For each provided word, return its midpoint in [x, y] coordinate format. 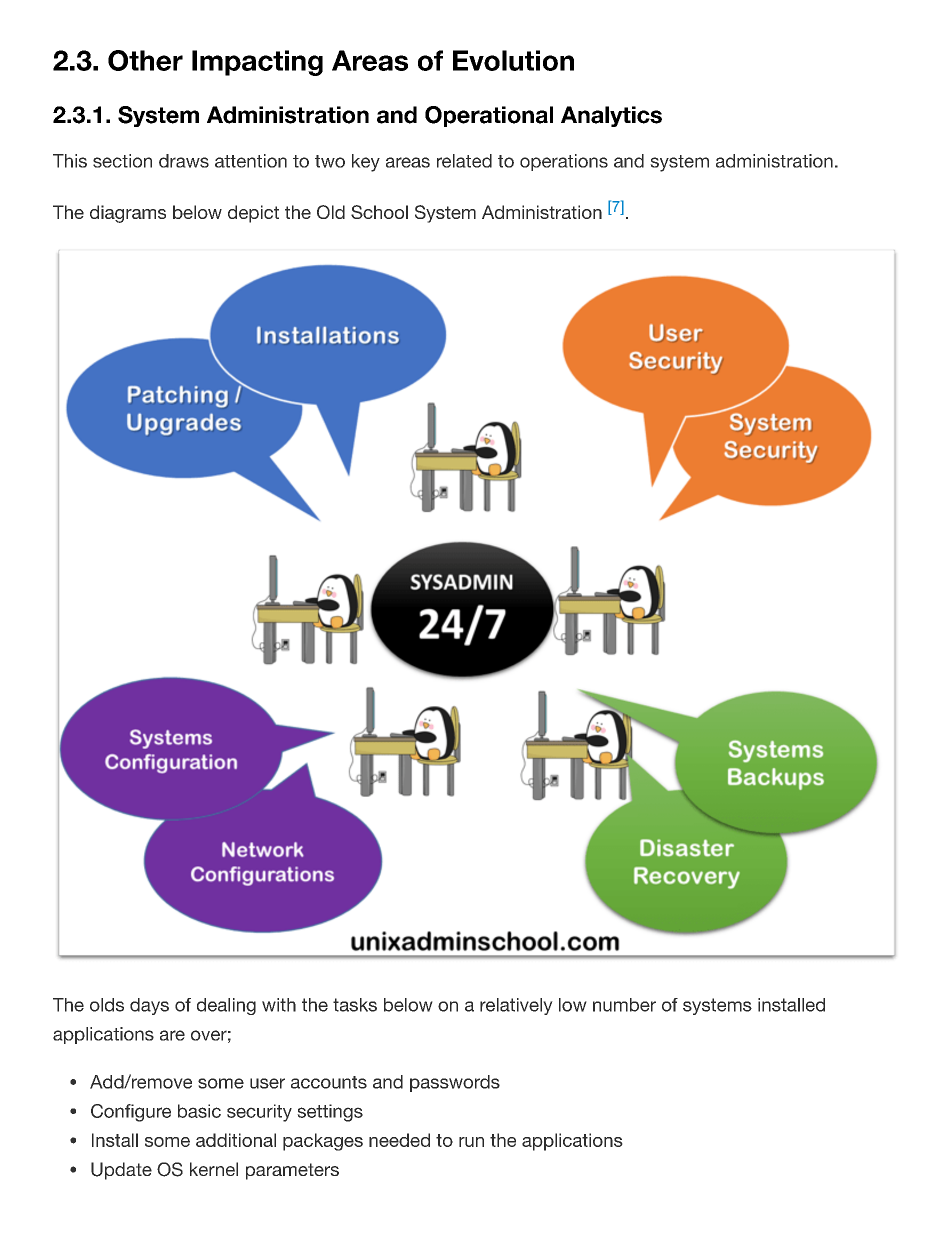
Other [145, 60]
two [330, 161]
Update [121, 1171]
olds [107, 1005]
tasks [355, 1005]
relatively [516, 1006]
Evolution [513, 60]
